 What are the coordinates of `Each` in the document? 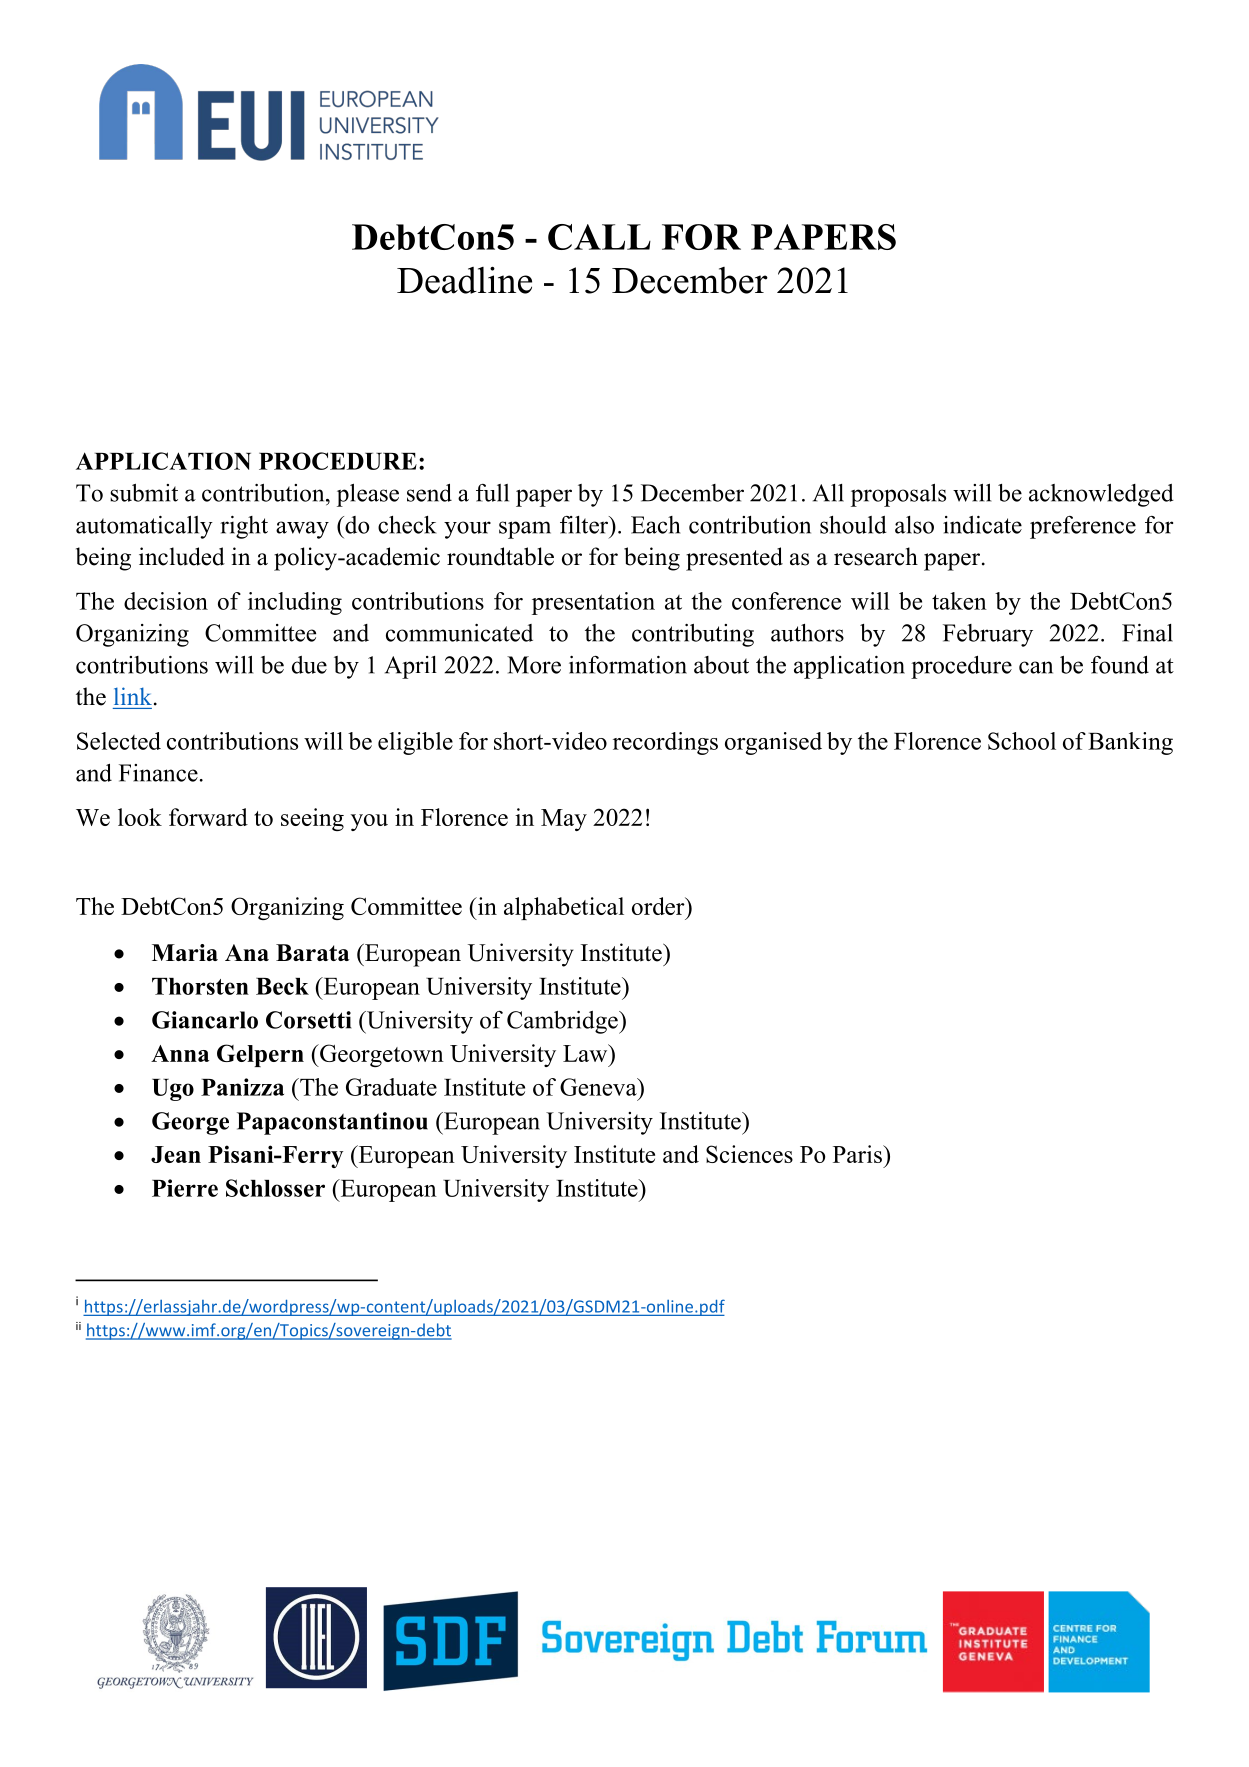 It's located at (655, 525).
